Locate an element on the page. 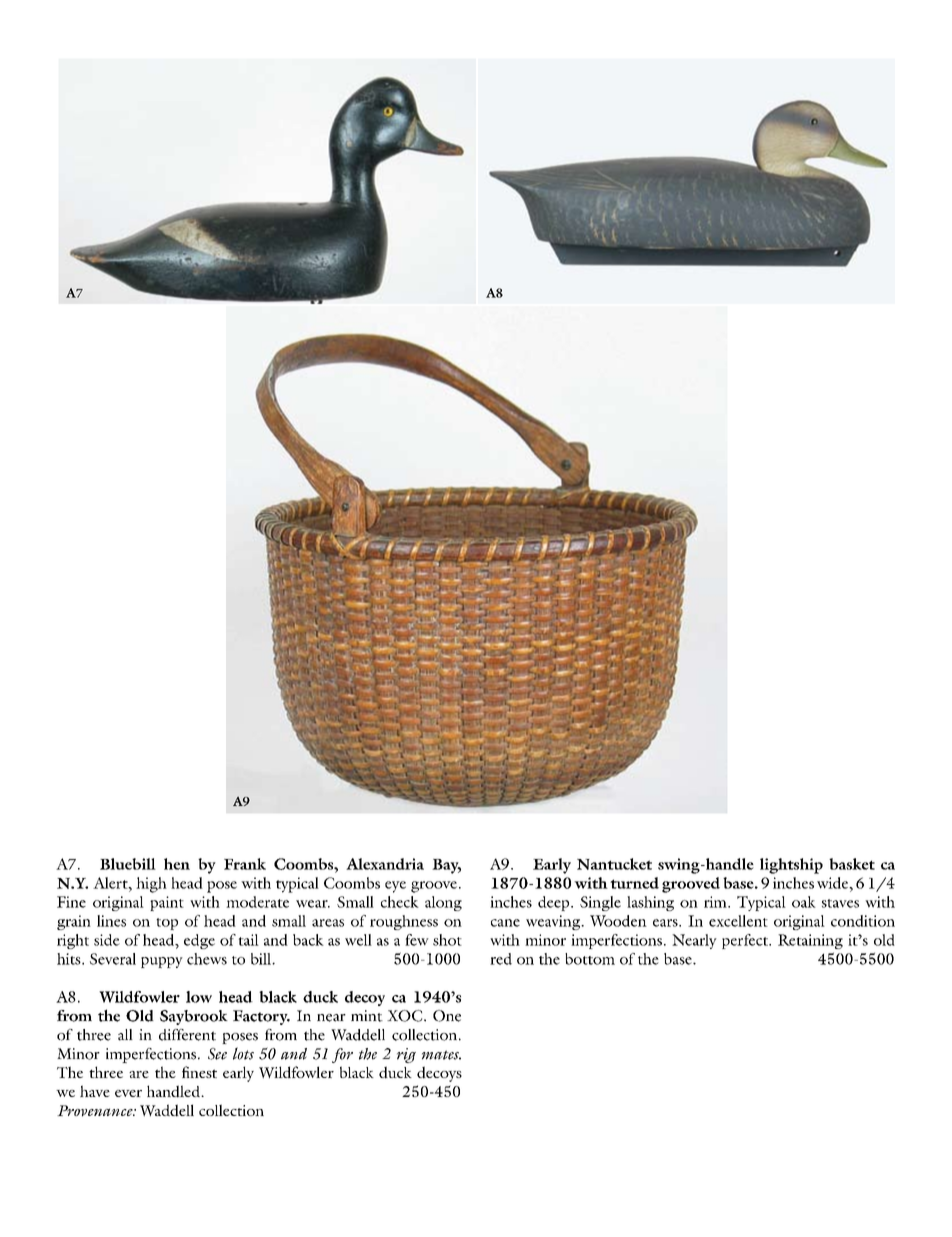 The image size is (952, 1237). mint is located at coordinates (367, 1016).
